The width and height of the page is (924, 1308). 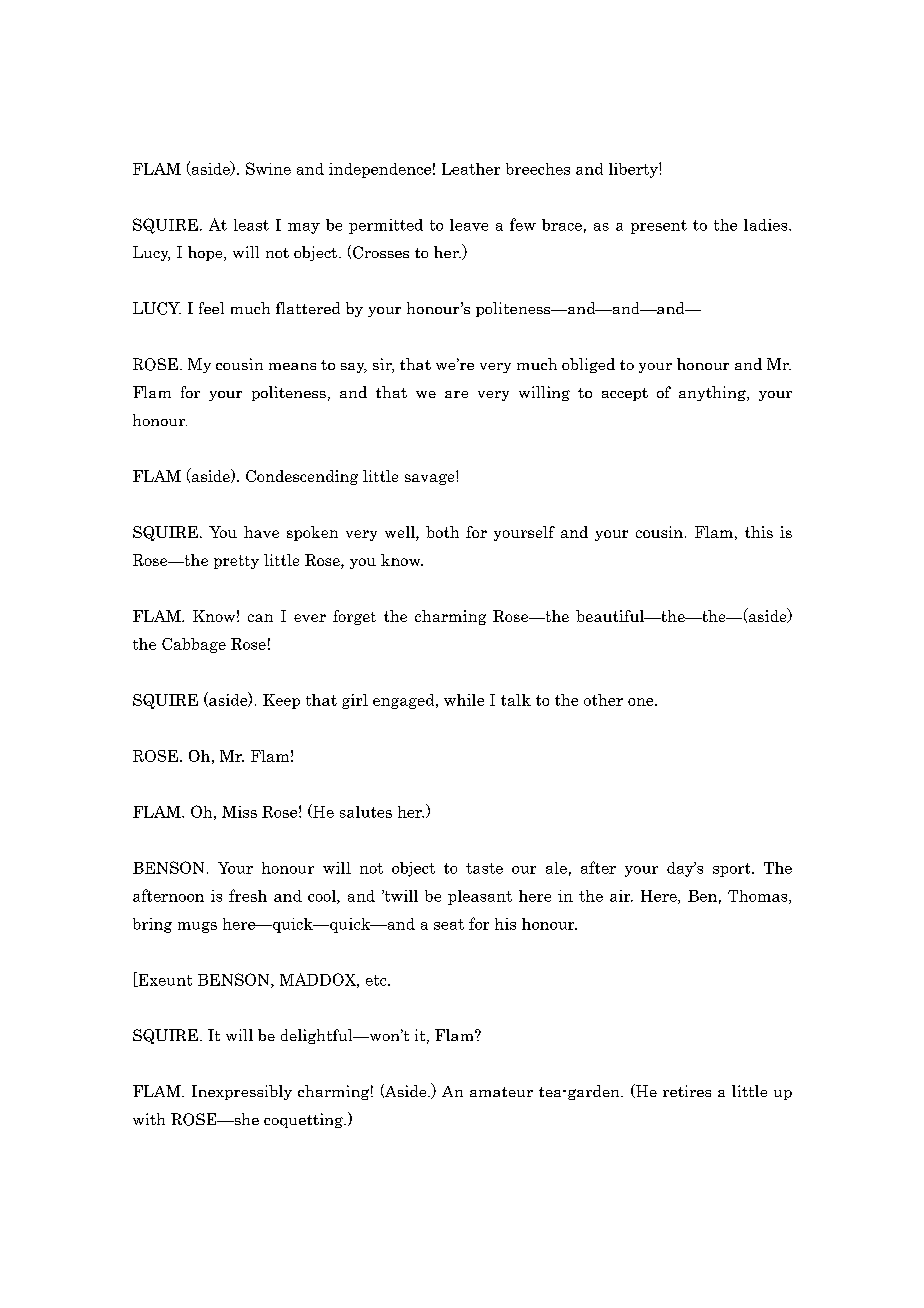 What do you see at coordinates (251, 225) in the page?
I see `least` at bounding box center [251, 225].
